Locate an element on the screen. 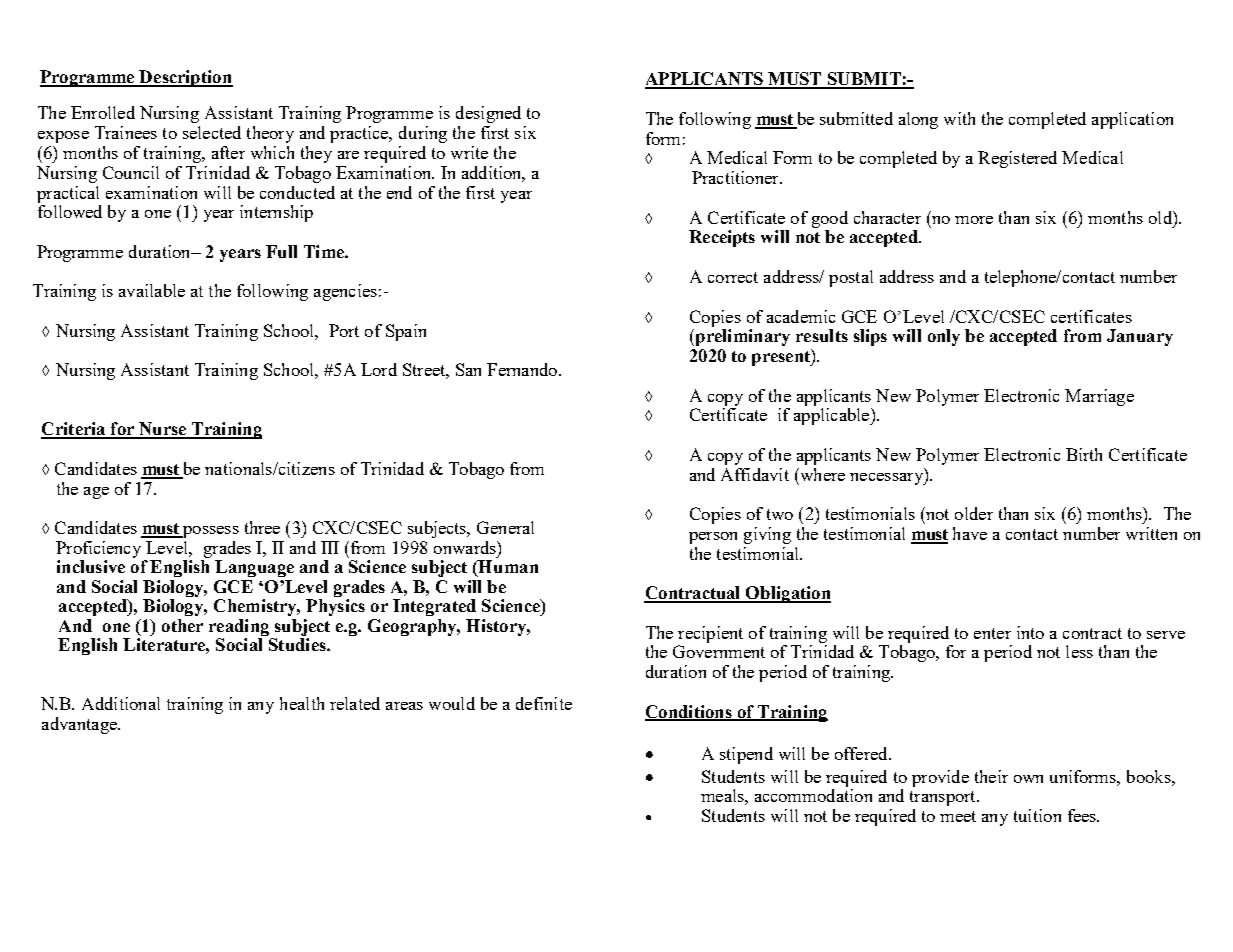  stipend is located at coordinates (746, 755).
